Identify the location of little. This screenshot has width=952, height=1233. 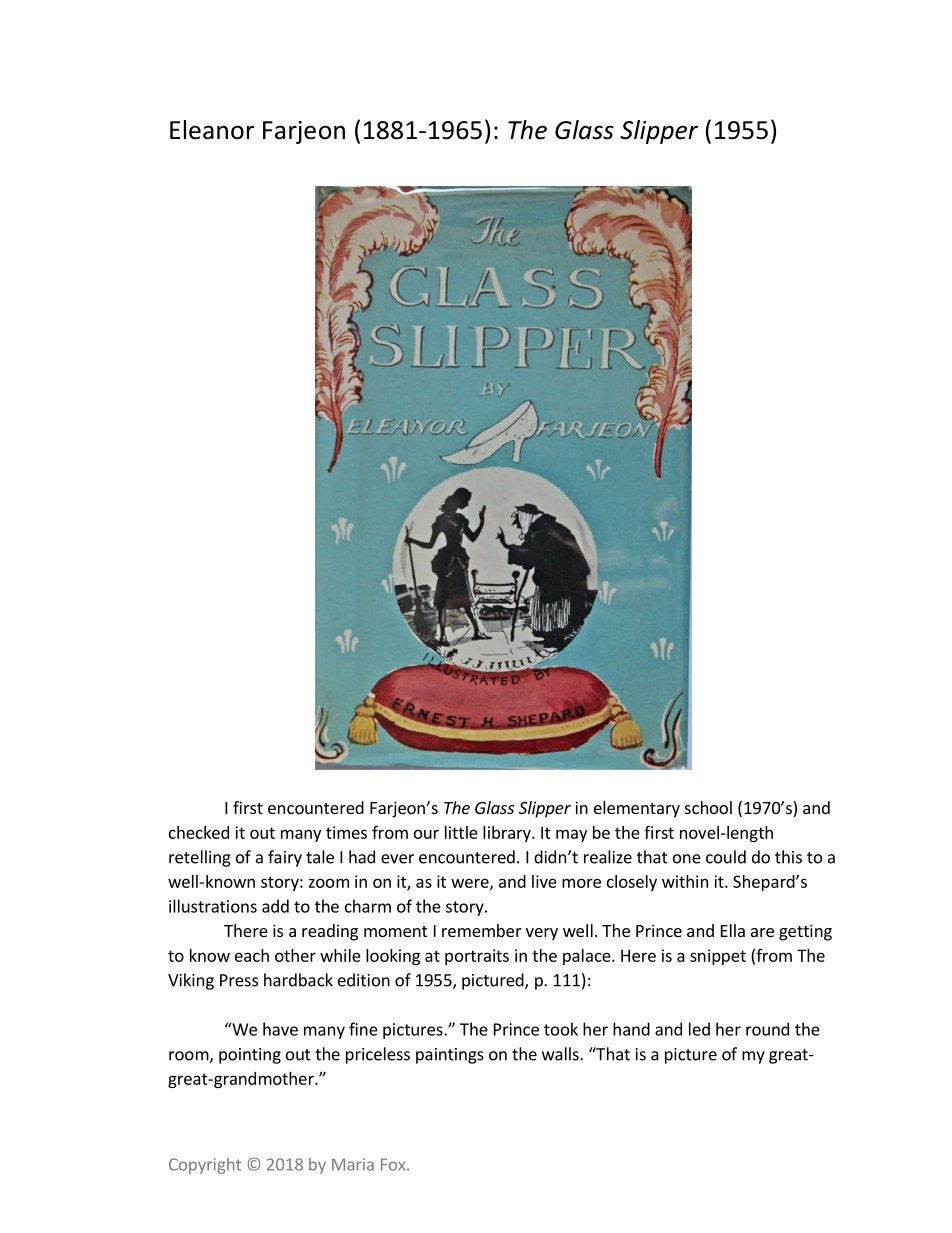
(461, 832).
